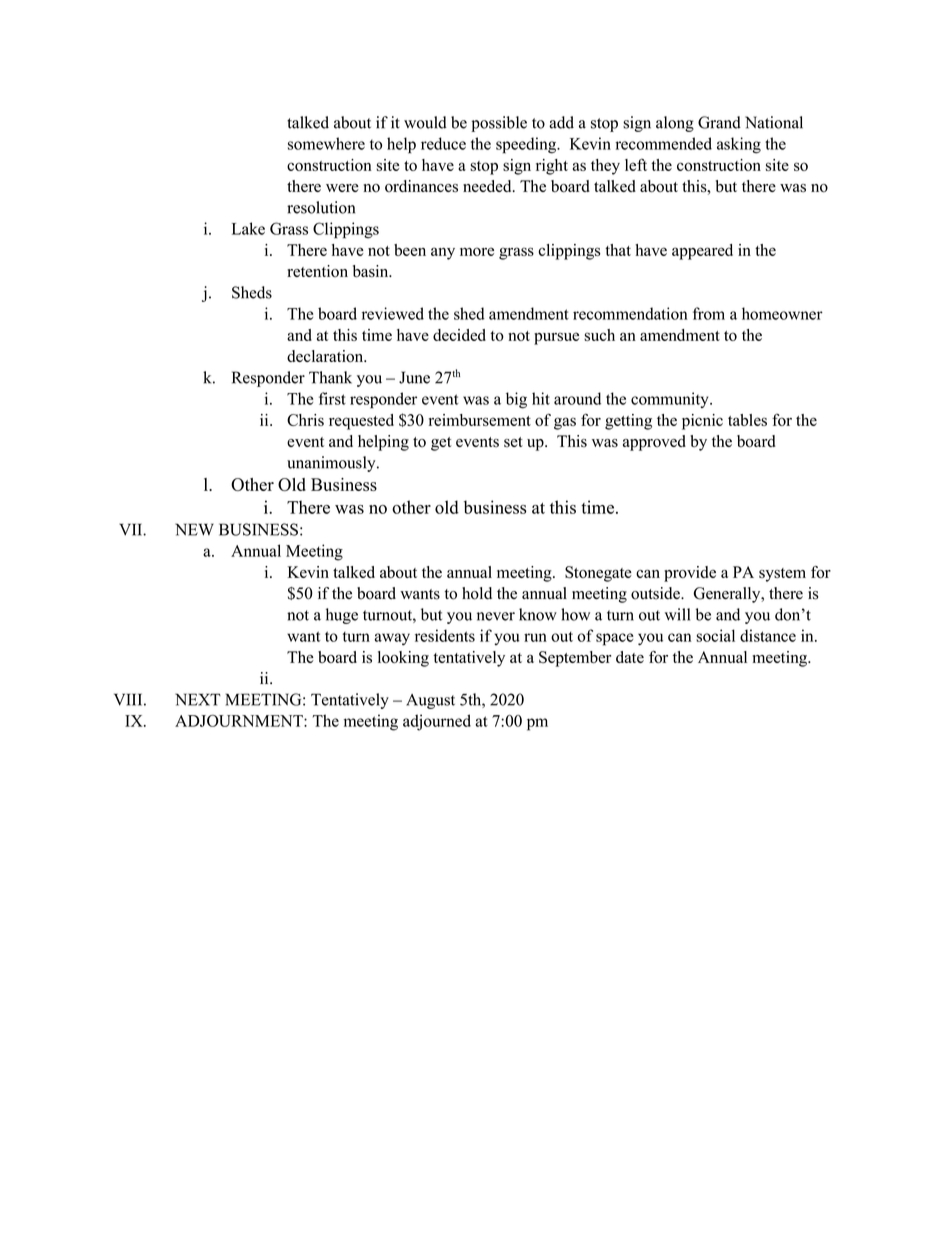 Image resolution: width=952 pixels, height=1233 pixels. Describe the element at coordinates (499, 124) in the page. I see `possible` at that location.
